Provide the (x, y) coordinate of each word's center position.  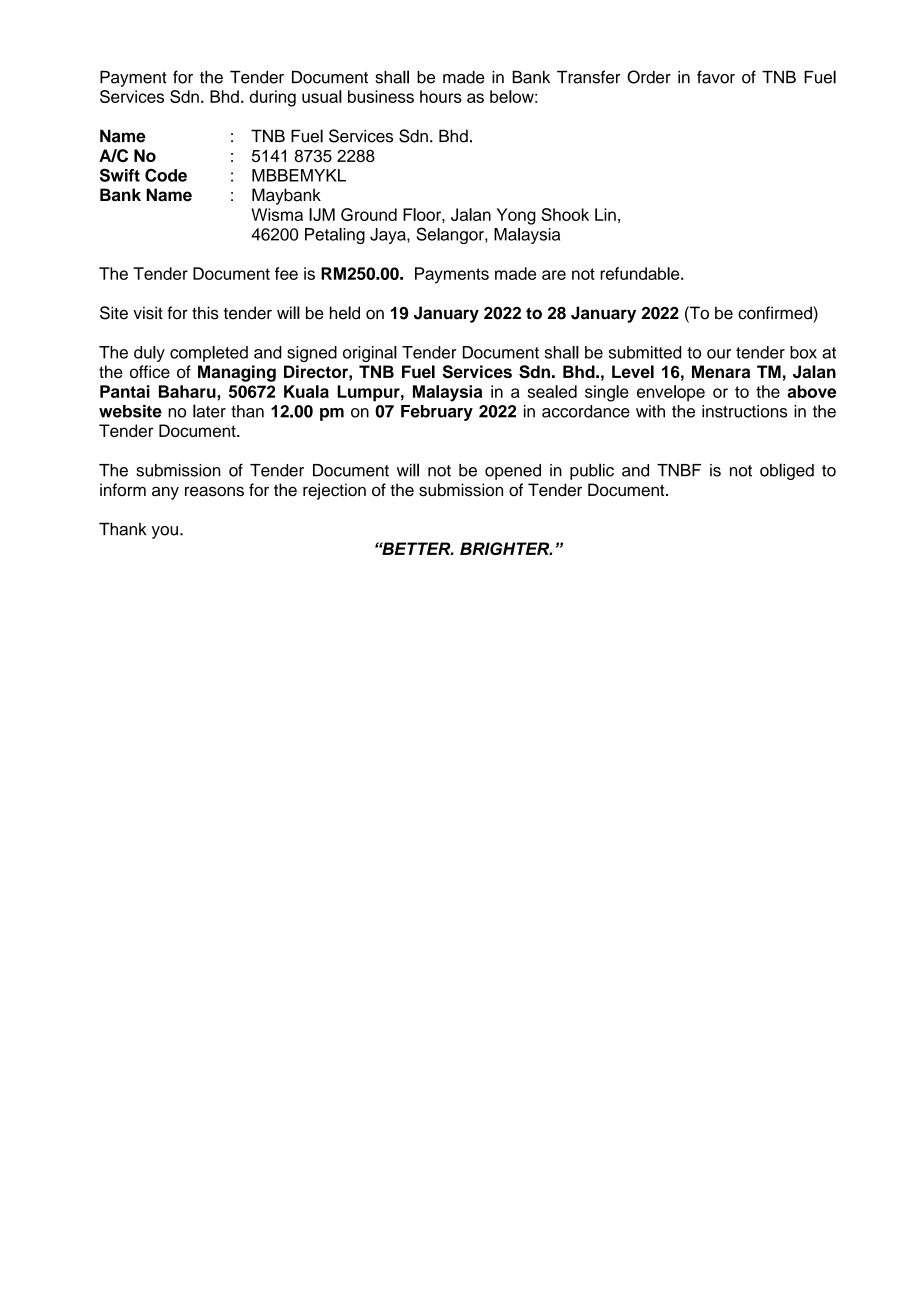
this (205, 313)
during (273, 98)
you (165, 532)
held (345, 313)
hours (441, 96)
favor (716, 77)
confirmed (776, 313)
